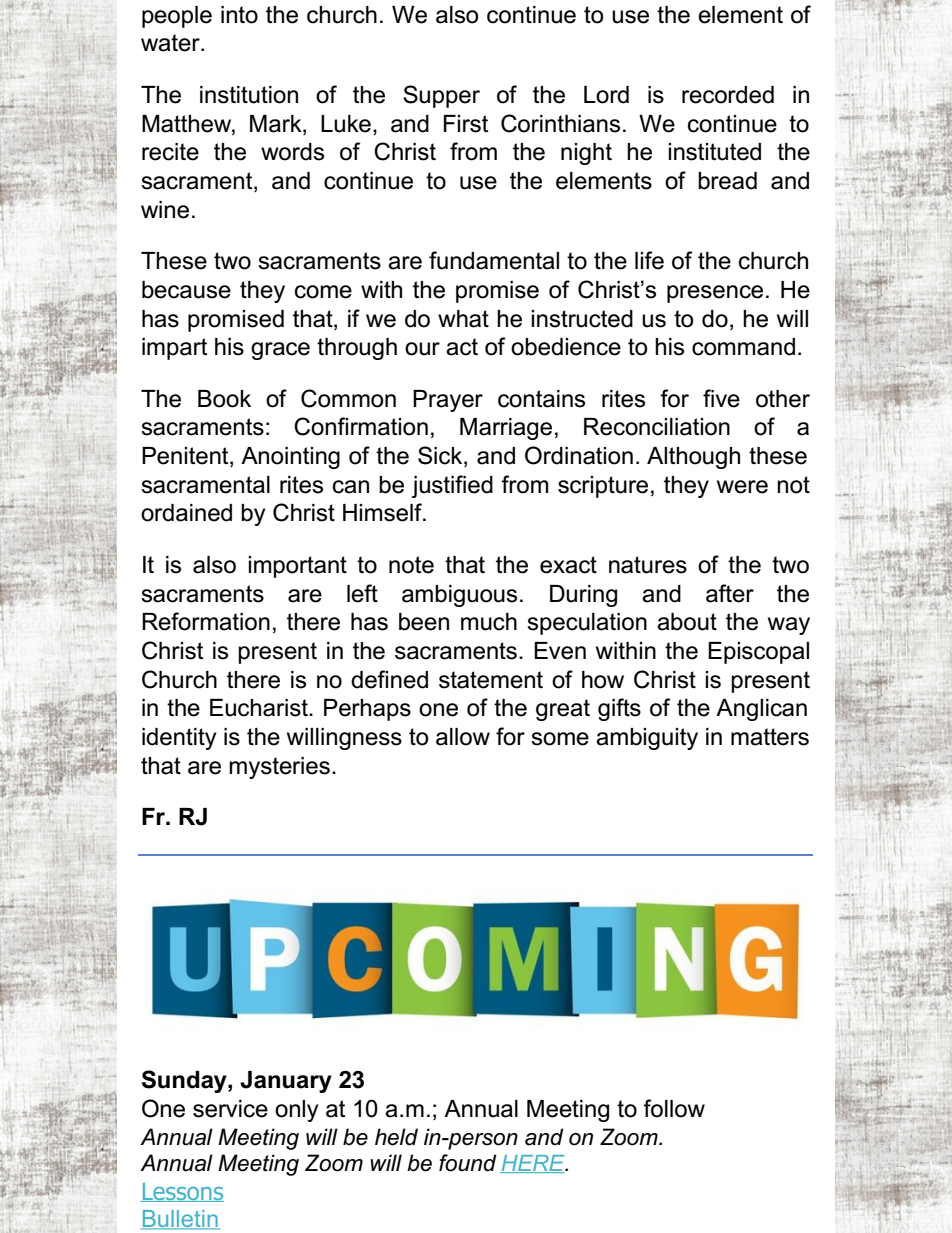 Image resolution: width=952 pixels, height=1233 pixels. What do you see at coordinates (687, 622) in the document?
I see `about` at bounding box center [687, 622].
